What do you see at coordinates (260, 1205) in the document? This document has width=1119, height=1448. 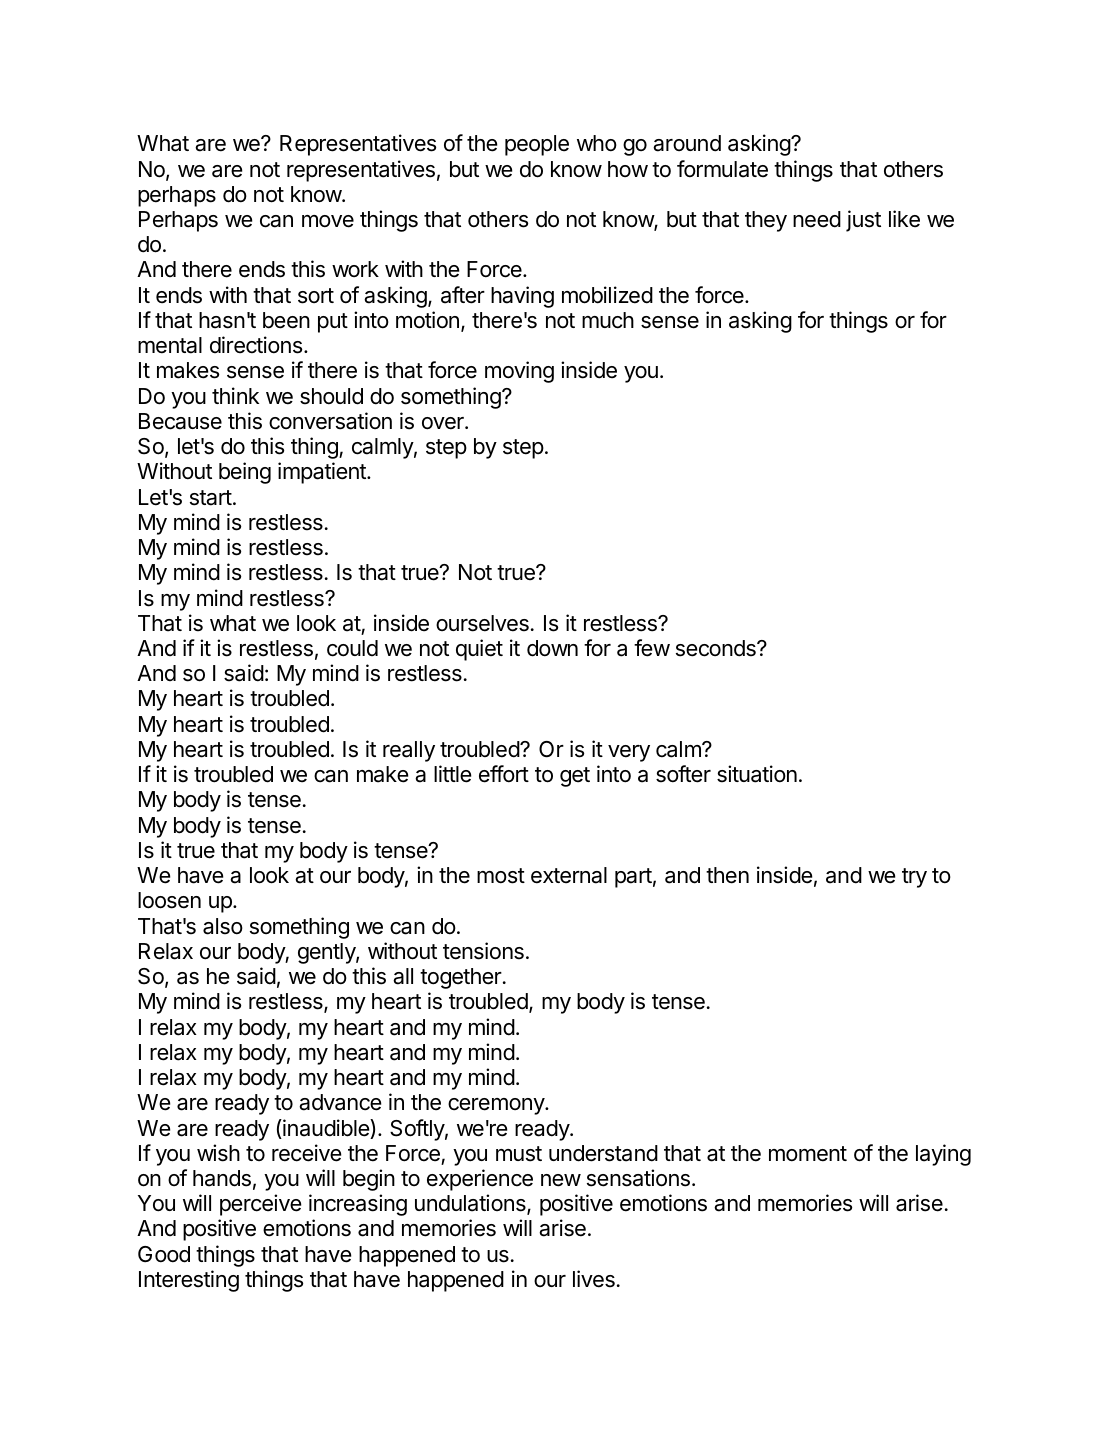 I see `perceive` at bounding box center [260, 1205].
